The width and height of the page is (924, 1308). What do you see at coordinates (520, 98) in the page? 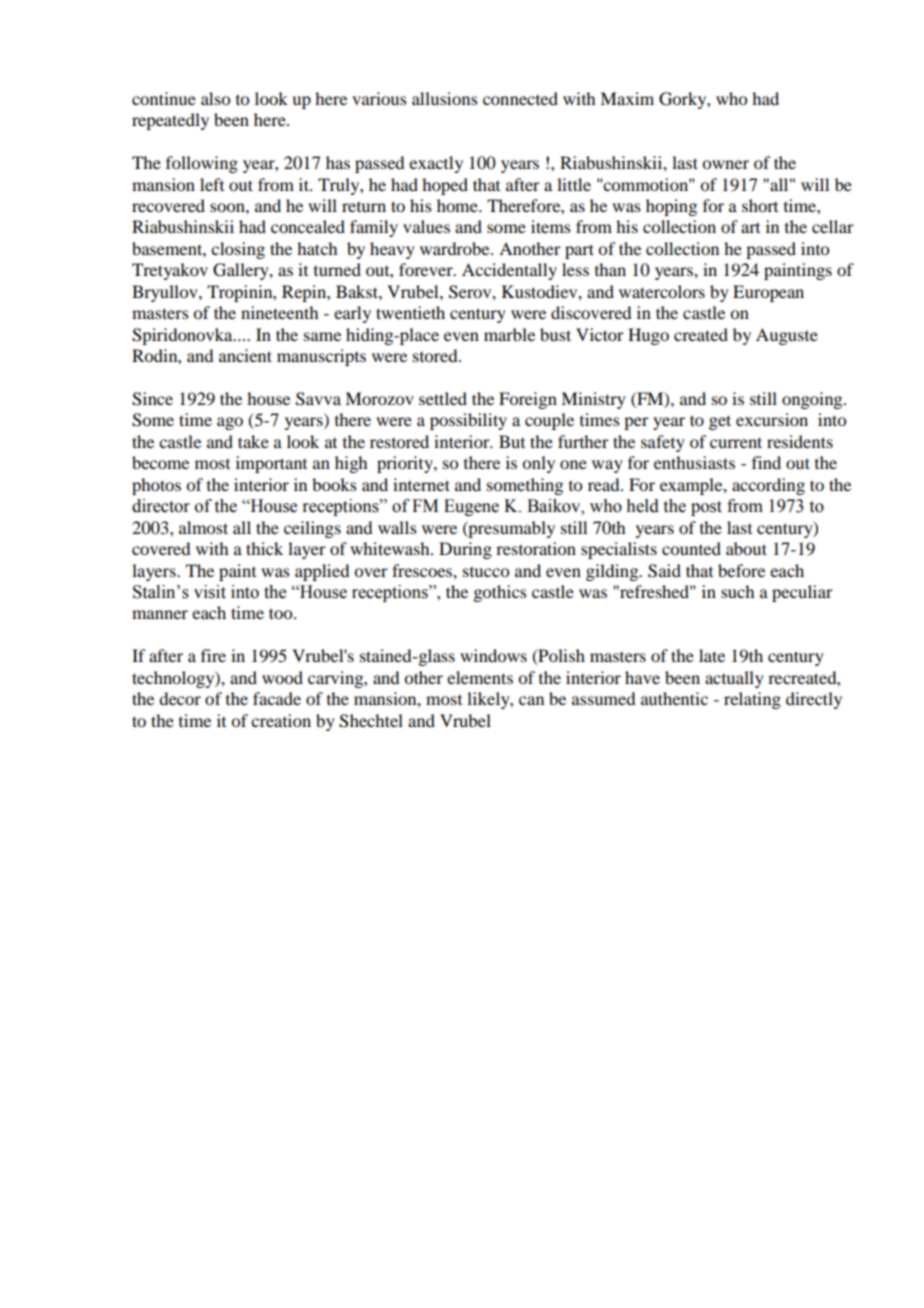
I see `connected` at bounding box center [520, 98].
